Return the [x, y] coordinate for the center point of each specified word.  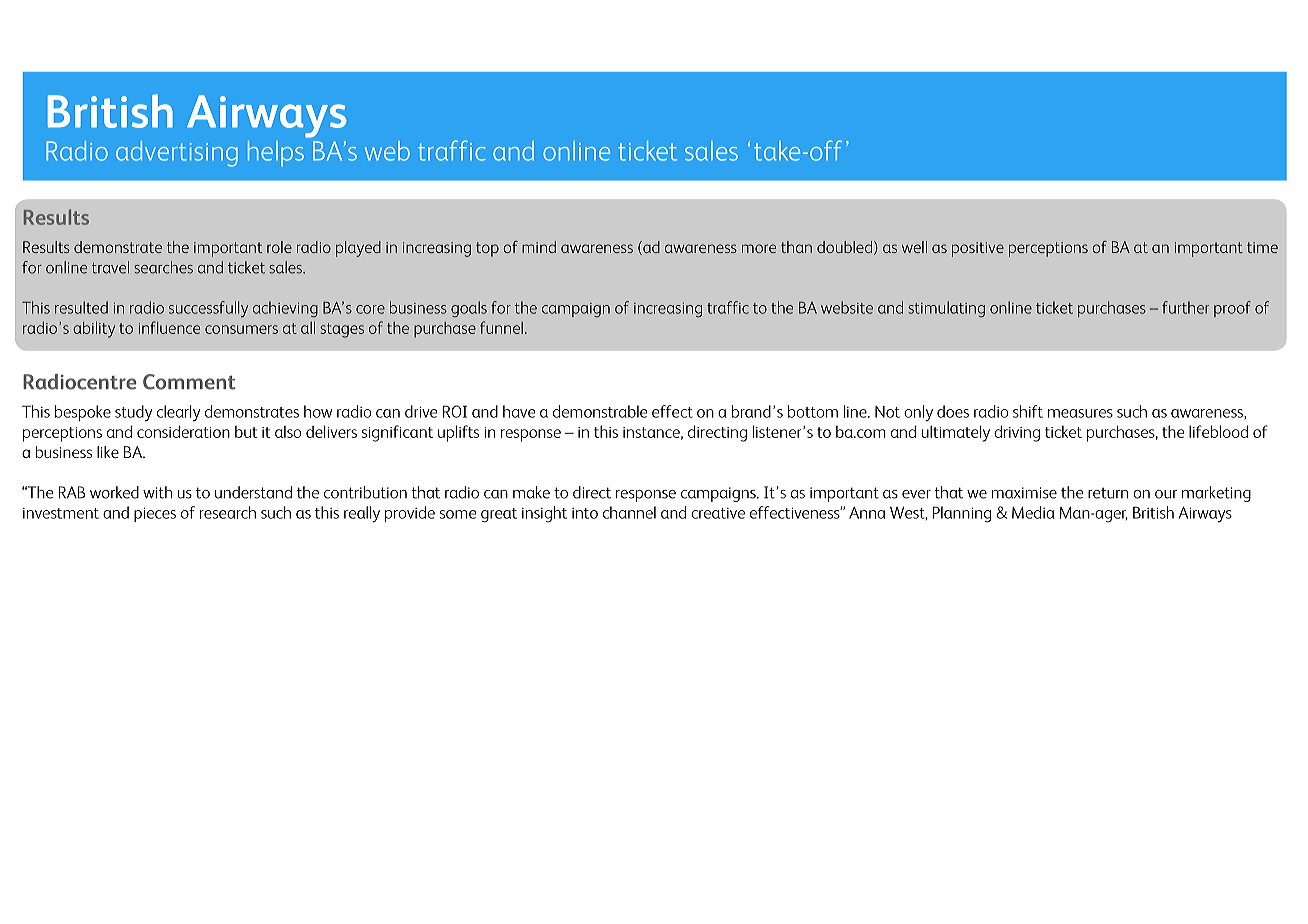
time [1262, 247]
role [279, 247]
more [759, 248]
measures [1080, 413]
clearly [178, 413]
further [1185, 307]
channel [629, 512]
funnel [501, 327]
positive [978, 249]
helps [276, 154]
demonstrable [600, 411]
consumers [241, 329]
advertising [177, 154]
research [228, 512]
